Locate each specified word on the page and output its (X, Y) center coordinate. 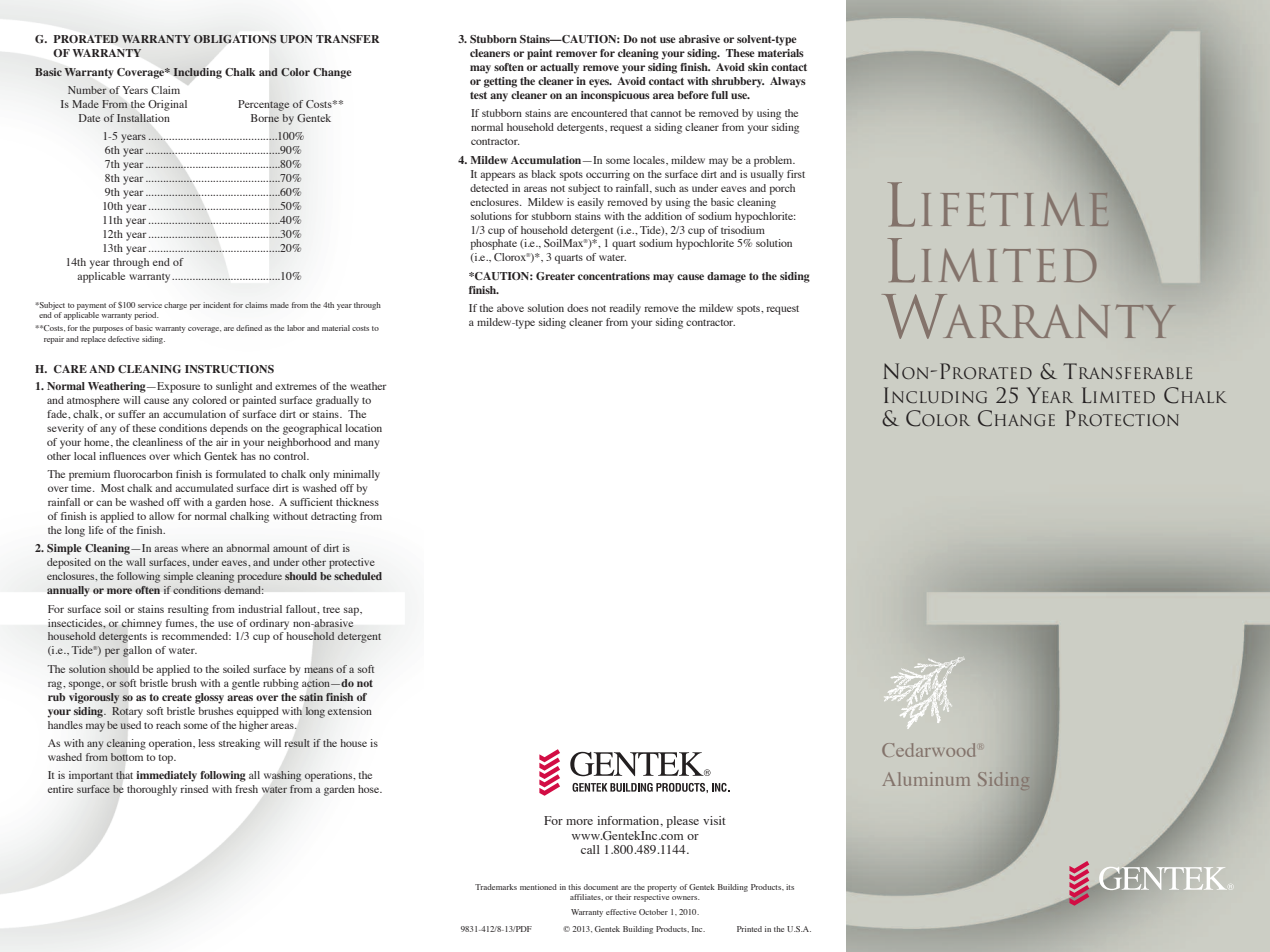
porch (782, 189)
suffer (132, 414)
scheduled (358, 576)
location (363, 428)
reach (168, 725)
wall (136, 562)
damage (726, 277)
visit (714, 820)
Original (167, 105)
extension (349, 711)
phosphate (493, 244)
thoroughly (152, 790)
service (150, 305)
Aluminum (926, 779)
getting (500, 82)
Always (788, 82)
